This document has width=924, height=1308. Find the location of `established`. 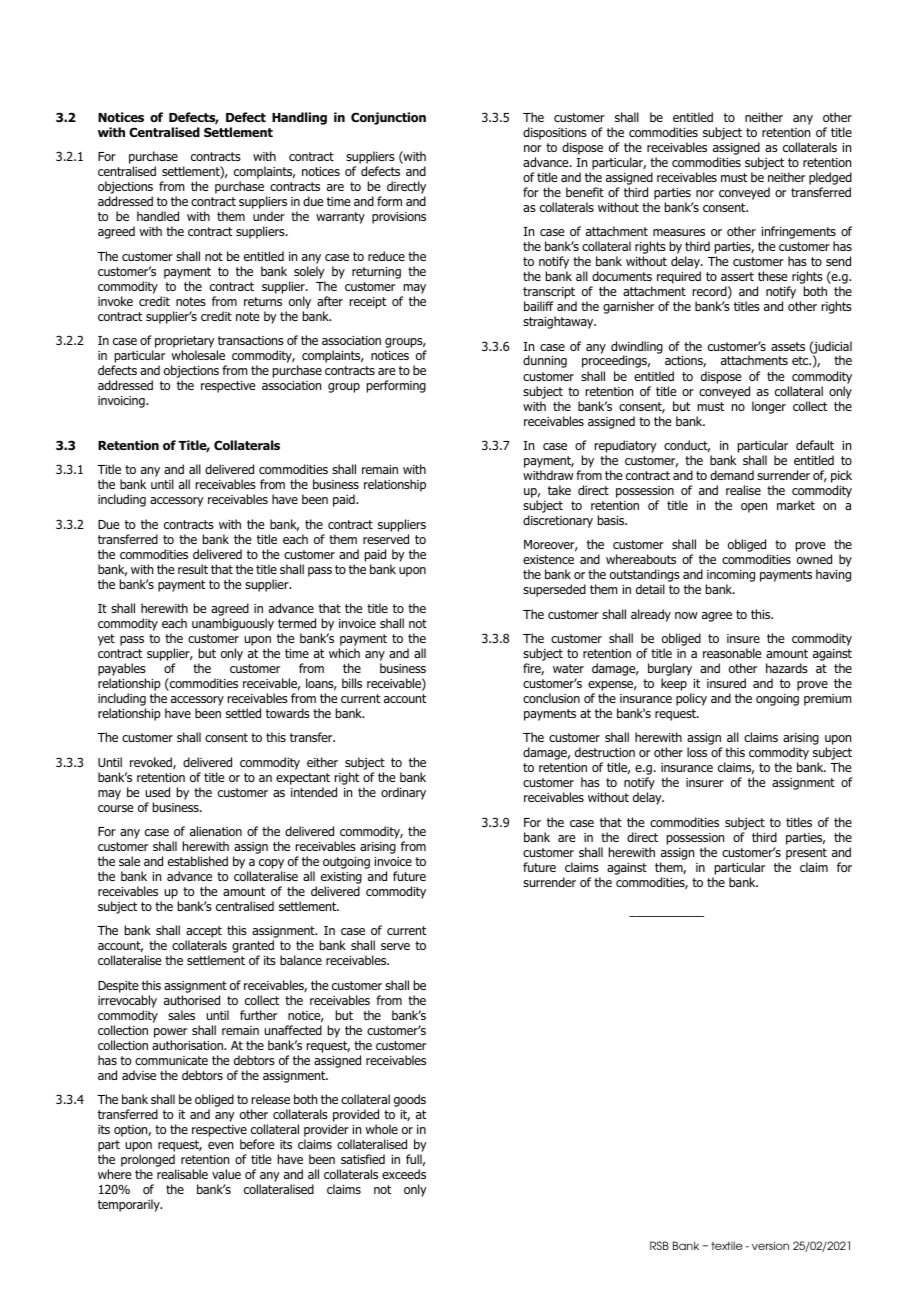

established is located at coordinates (198, 861).
